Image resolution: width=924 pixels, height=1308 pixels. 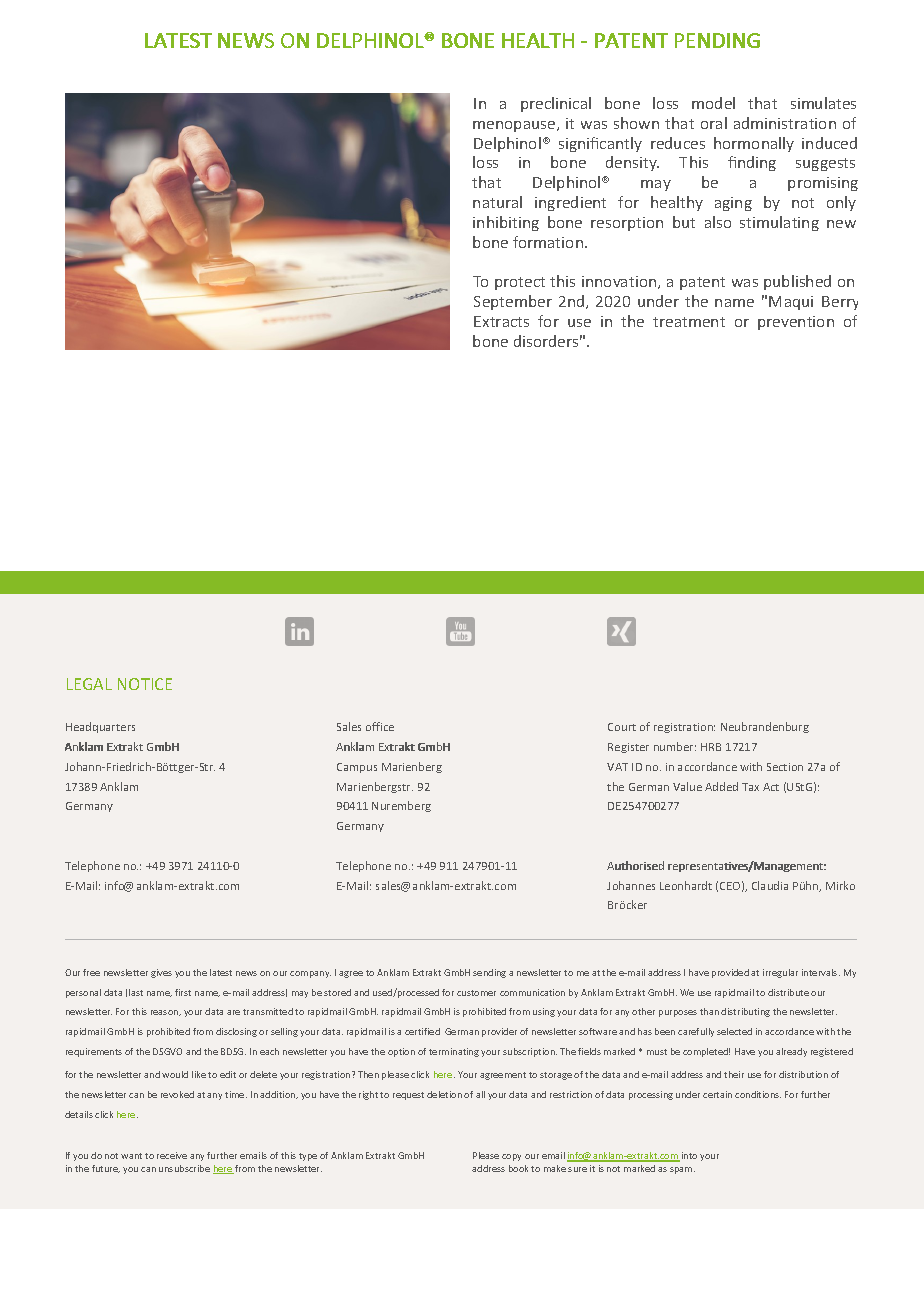 I want to click on Tax, so click(x=750, y=787).
